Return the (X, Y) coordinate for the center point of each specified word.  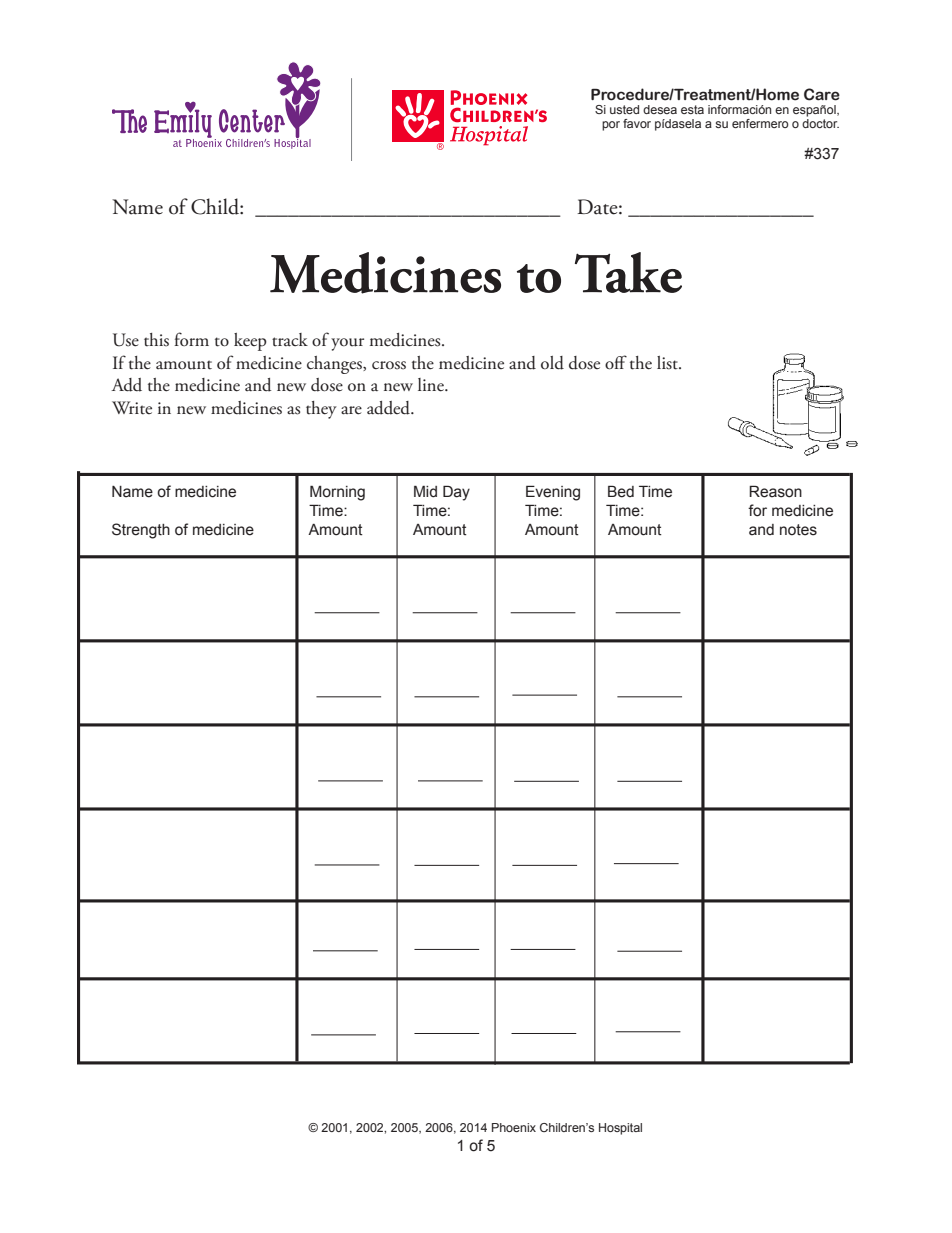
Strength (141, 531)
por (611, 126)
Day (456, 493)
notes (798, 530)
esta (692, 109)
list (668, 363)
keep (250, 342)
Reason (775, 491)
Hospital (620, 1129)
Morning (337, 493)
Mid (425, 491)
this (156, 340)
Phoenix (514, 1127)
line (432, 385)
